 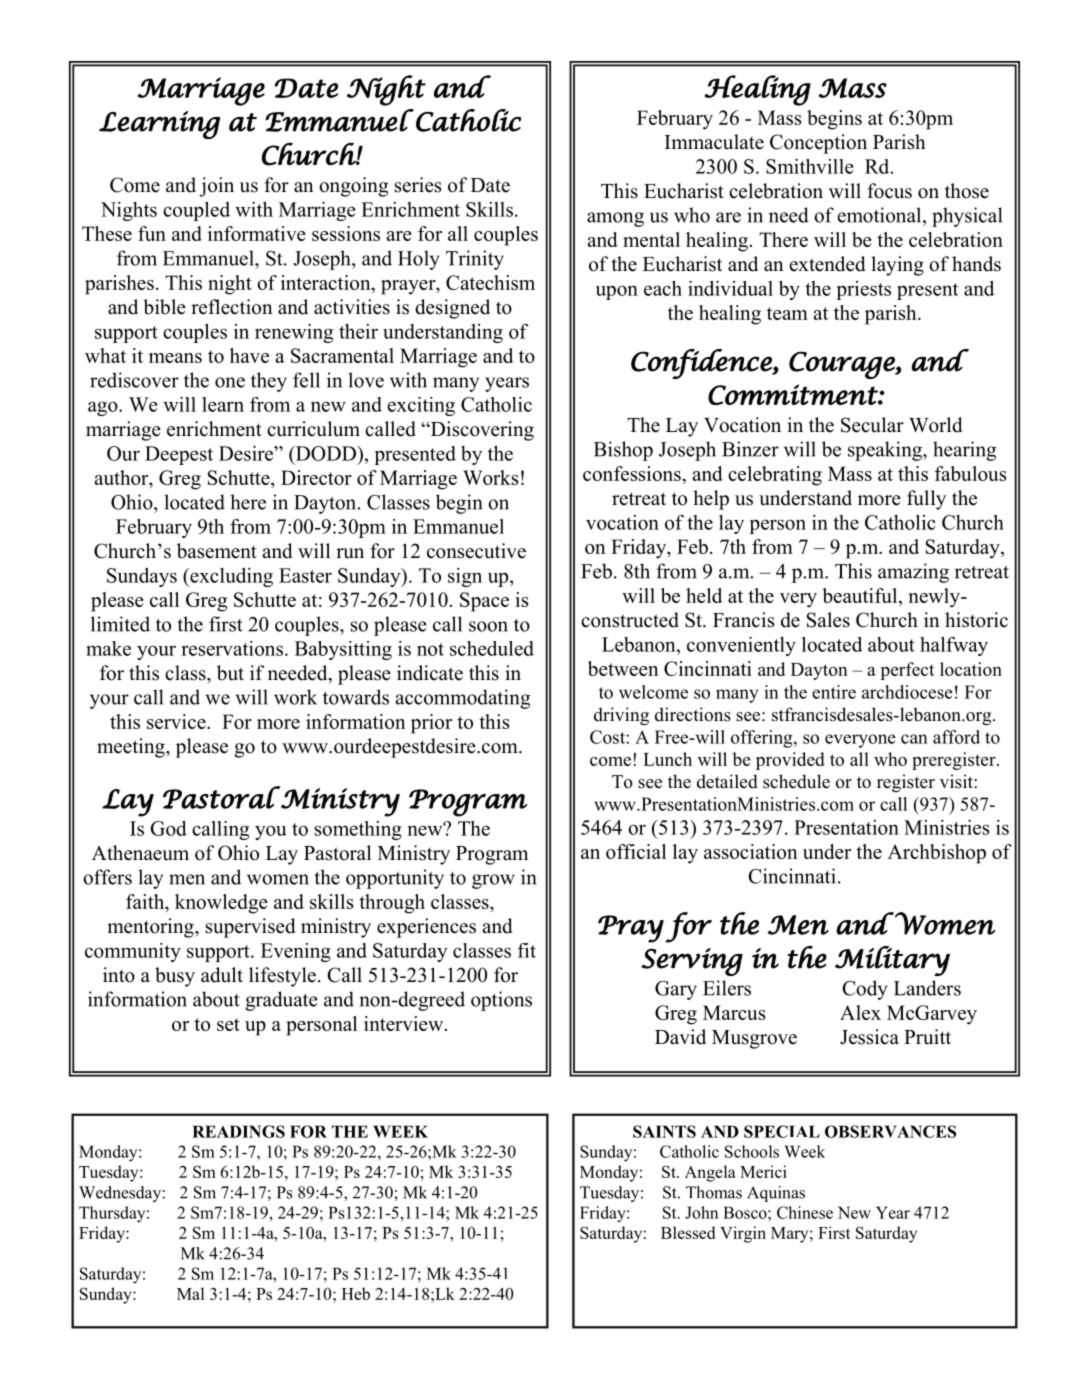 What do you see at coordinates (889, 191) in the screenshot?
I see `focus` at bounding box center [889, 191].
